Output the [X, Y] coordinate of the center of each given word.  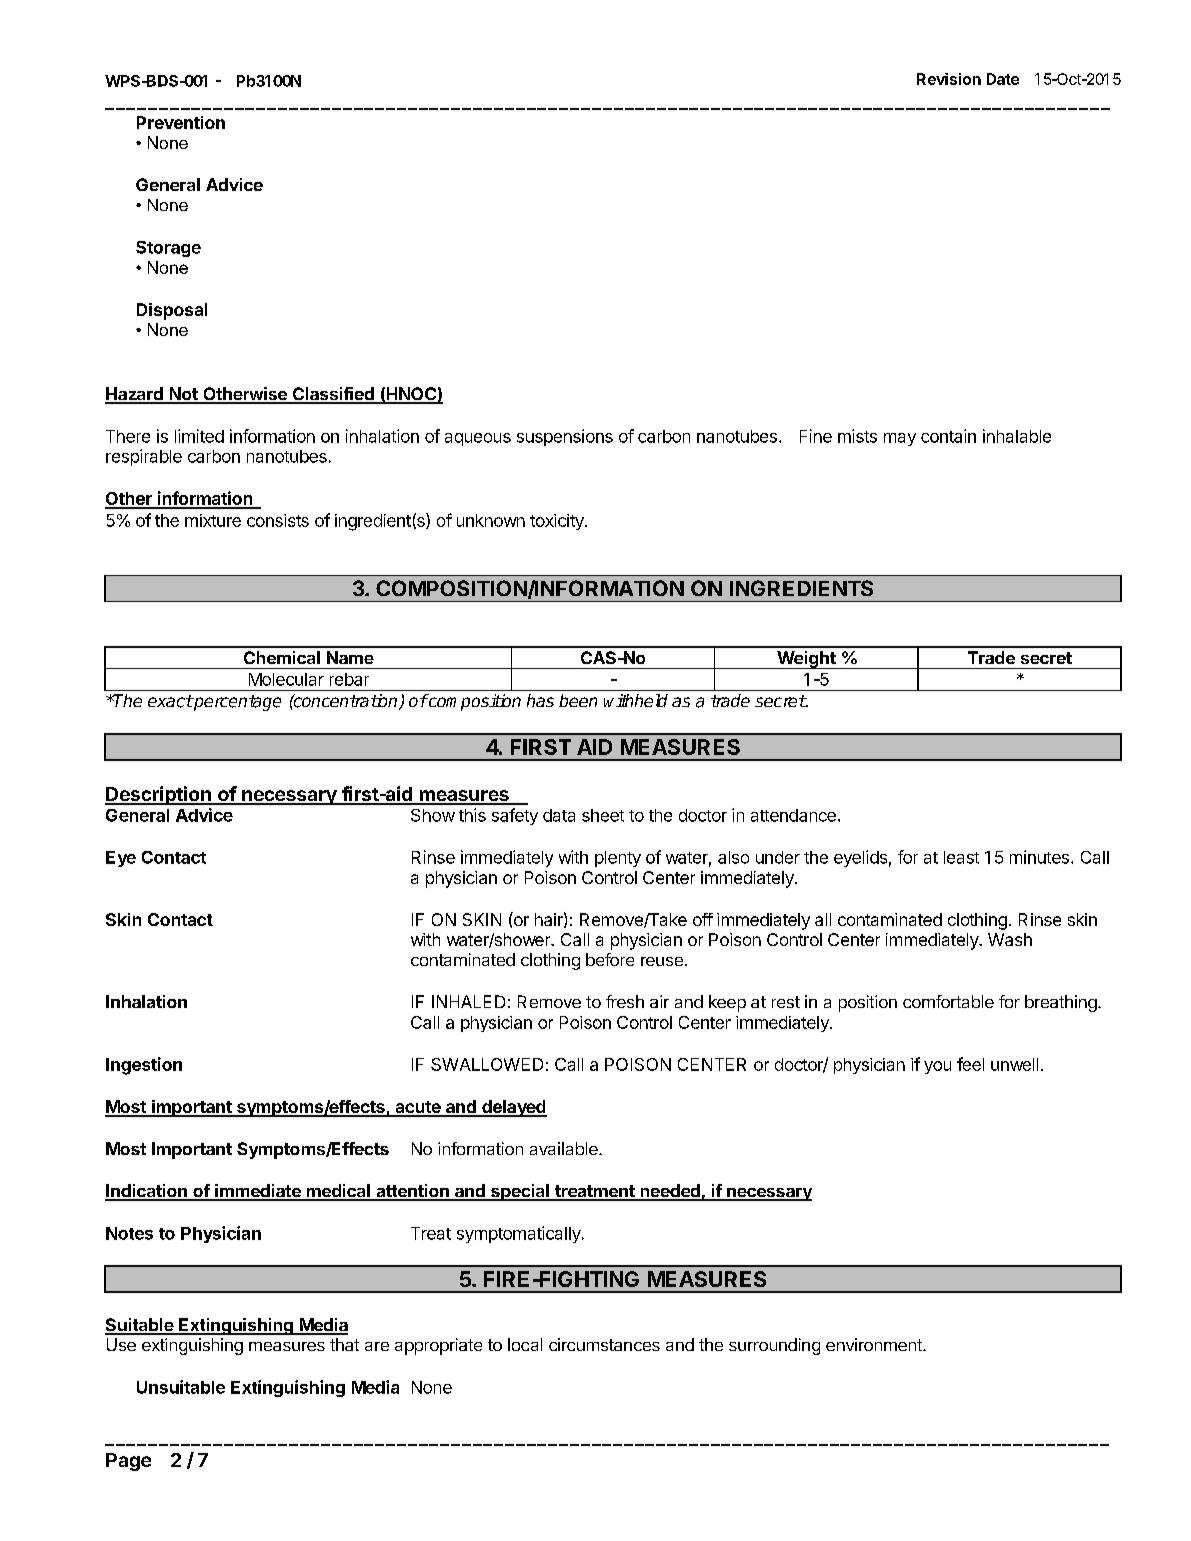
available [565, 1148]
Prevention [181, 122]
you [937, 1067]
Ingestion [144, 1066]
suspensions [565, 437]
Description [159, 795]
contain [948, 436]
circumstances [604, 1344]
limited [199, 436]
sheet [603, 815]
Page [128, 1462]
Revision [949, 79]
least [961, 857]
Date [1003, 79]
